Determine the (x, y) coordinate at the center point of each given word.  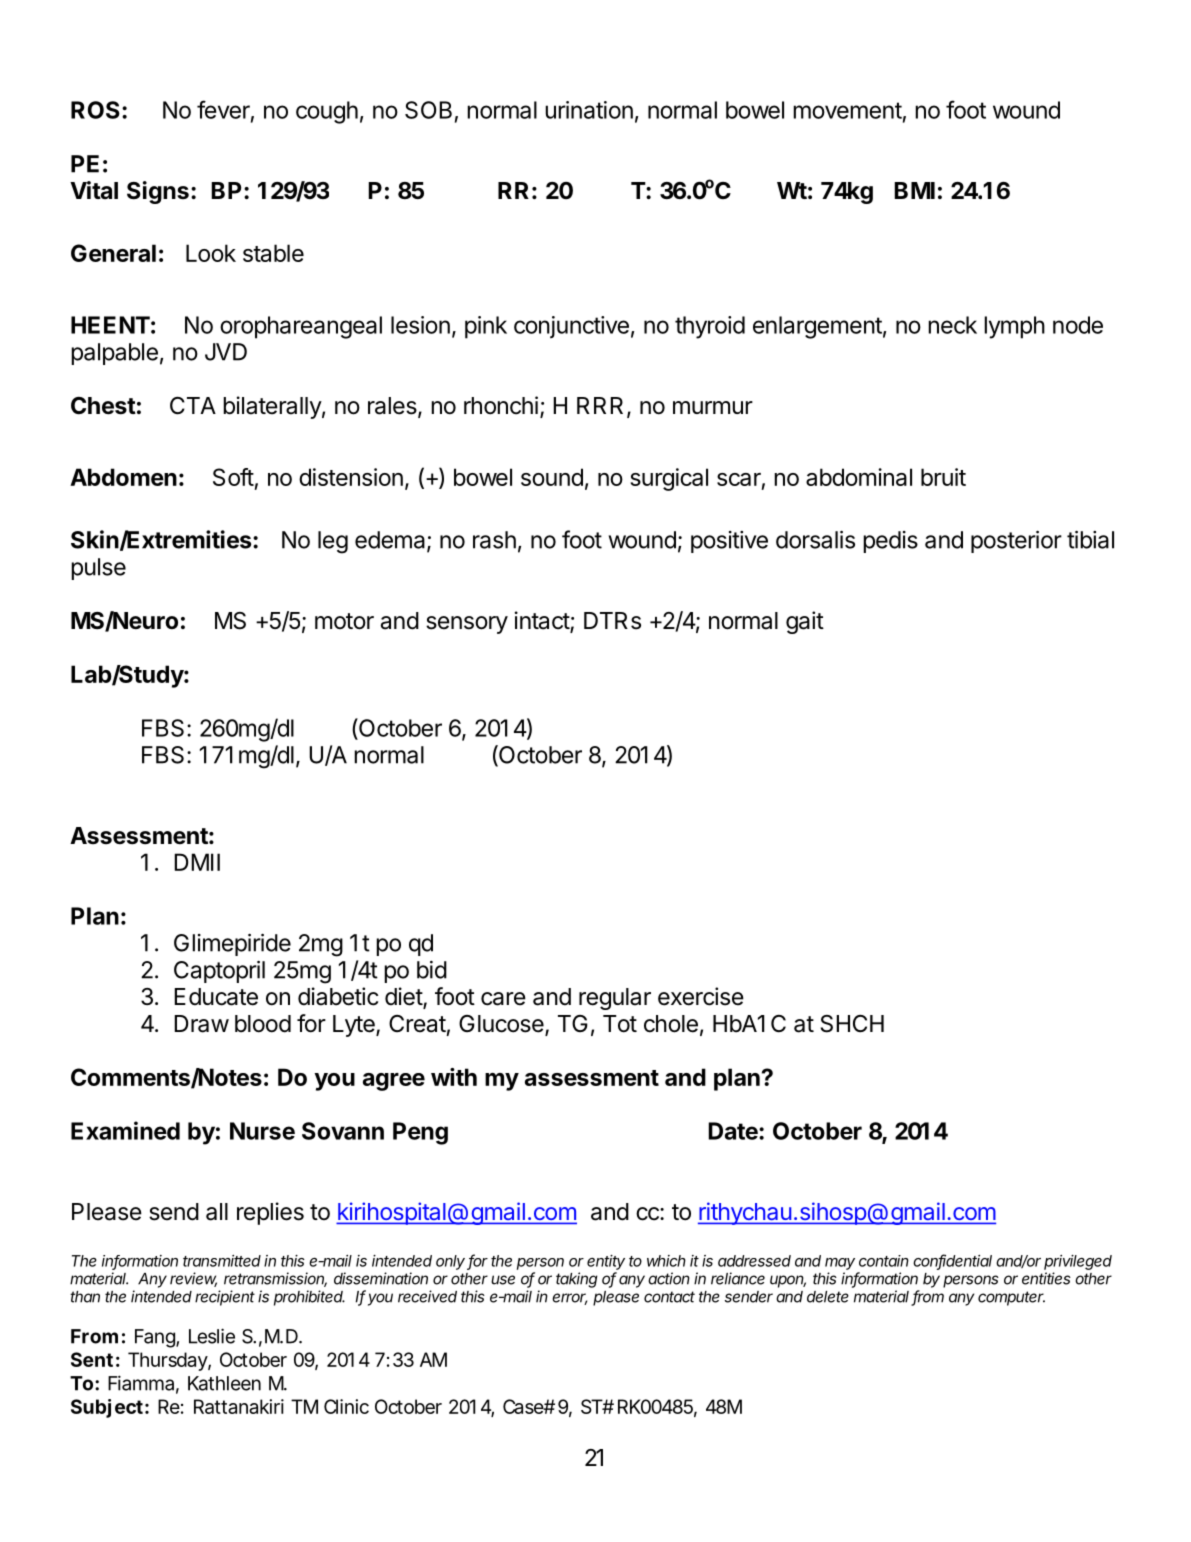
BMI (914, 190)
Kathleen (224, 1383)
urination (589, 110)
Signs (158, 192)
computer (1011, 1298)
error (569, 1299)
